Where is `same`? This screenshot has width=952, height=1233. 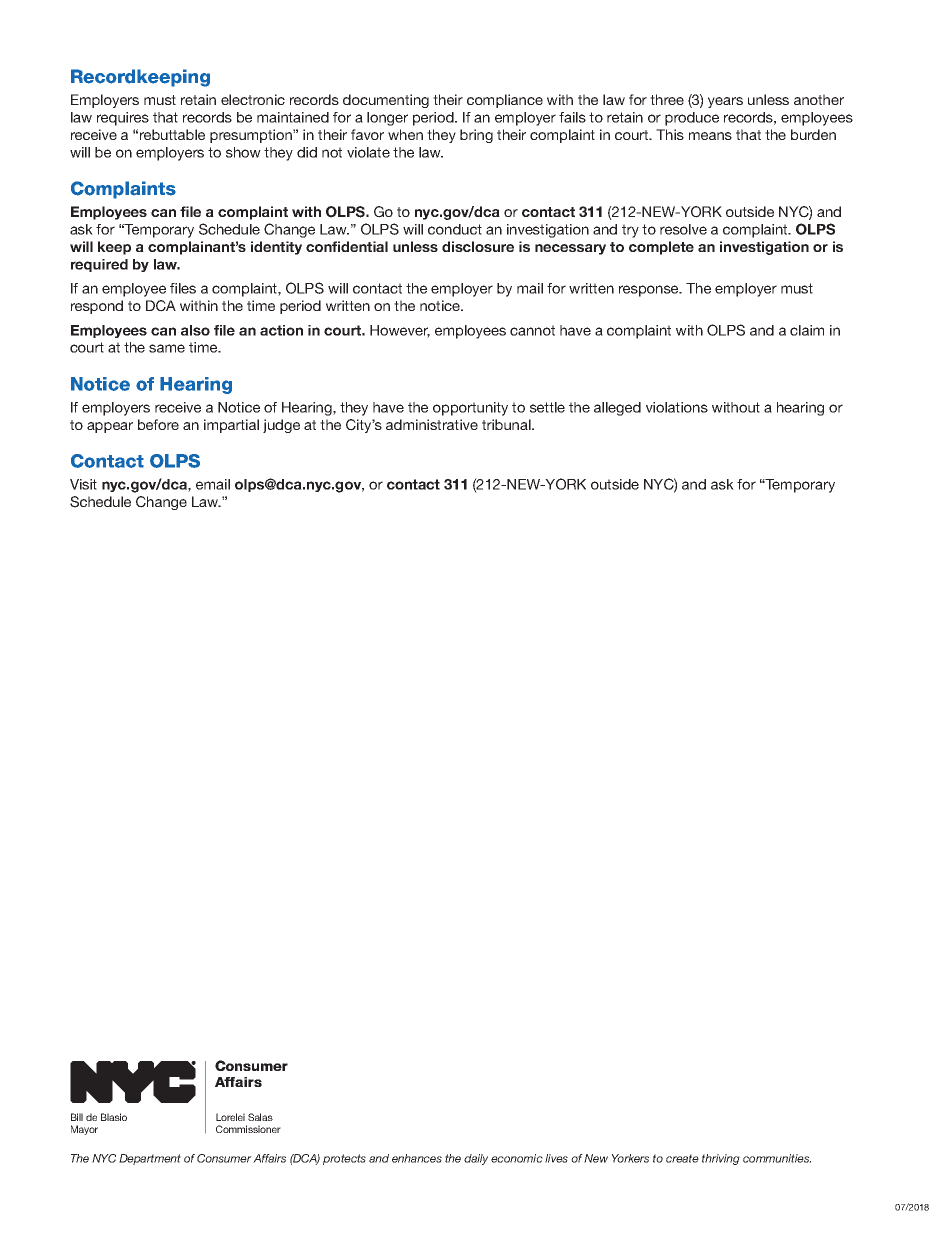 same is located at coordinates (167, 348).
